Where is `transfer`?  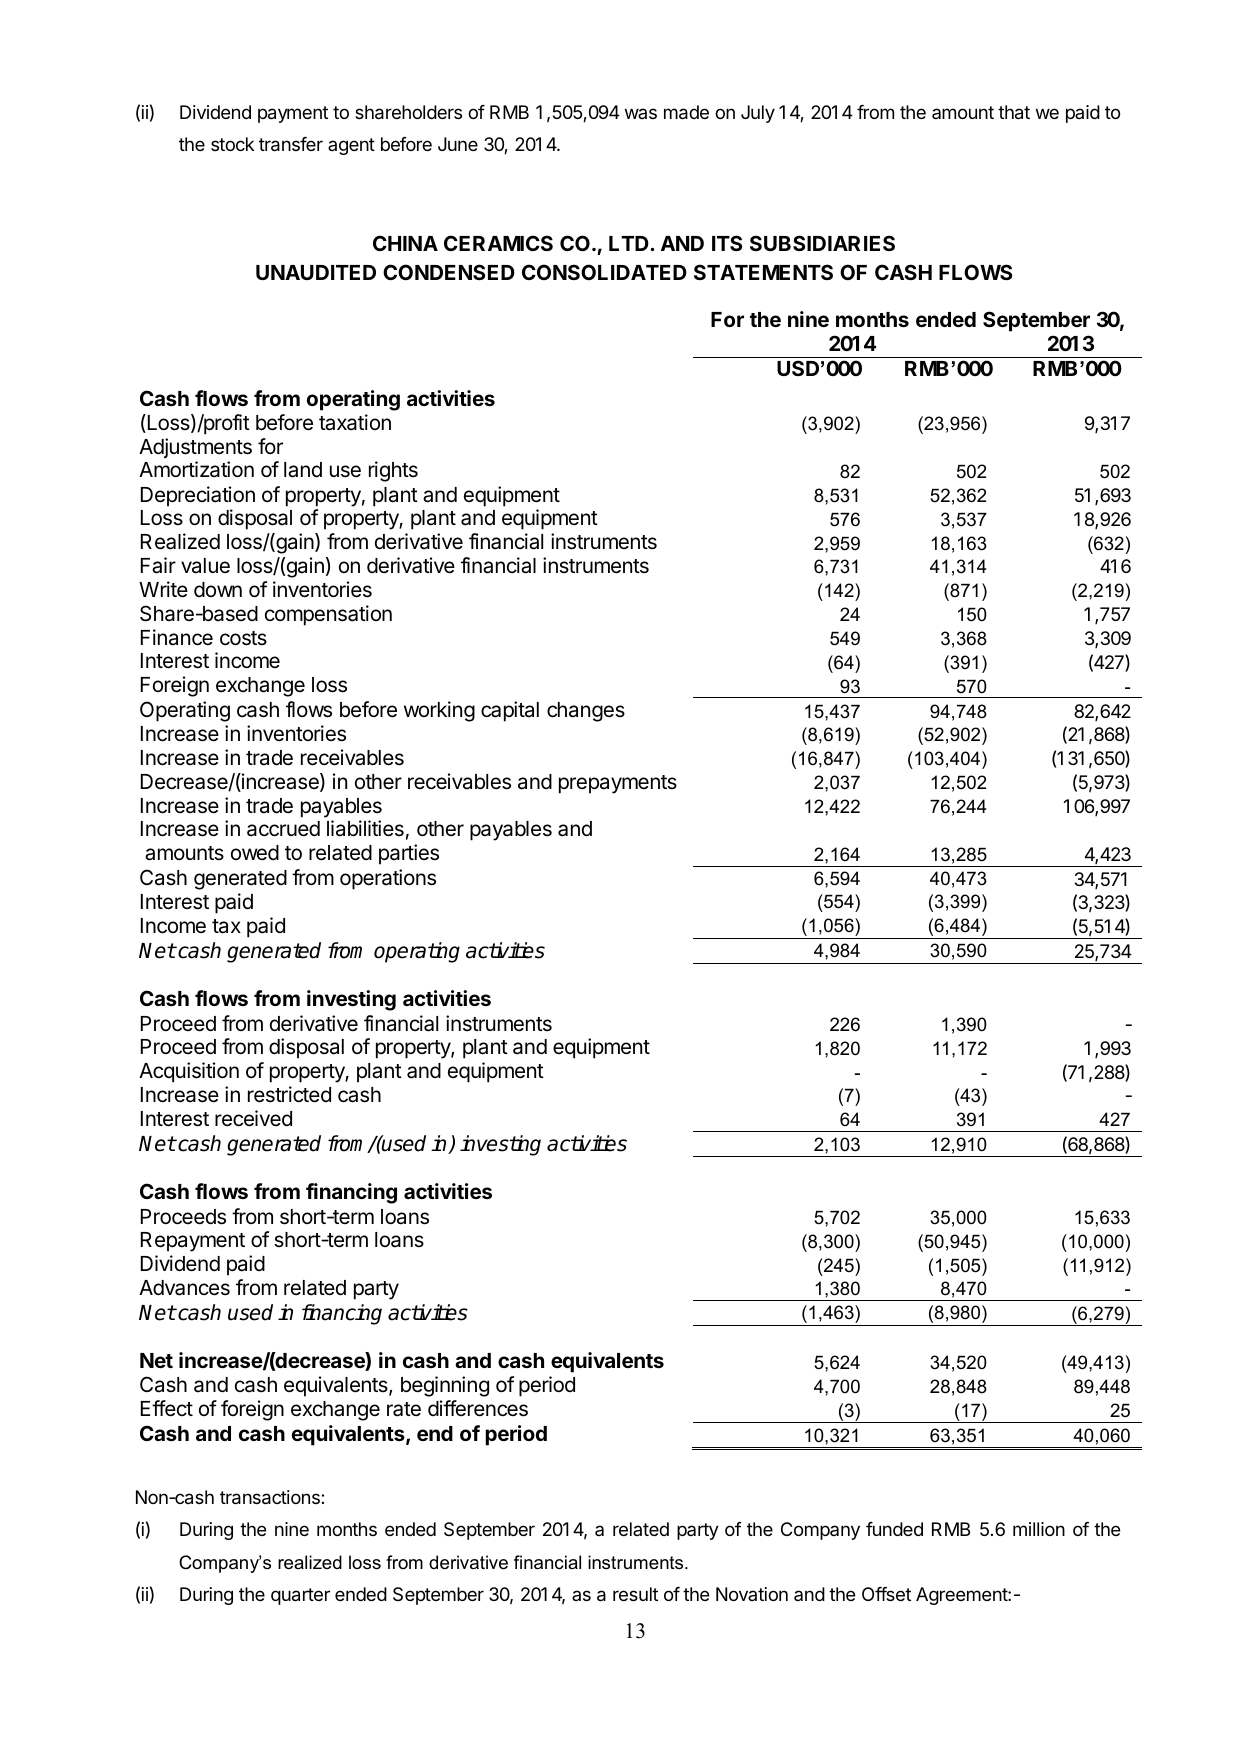
transfer is located at coordinates (291, 144).
